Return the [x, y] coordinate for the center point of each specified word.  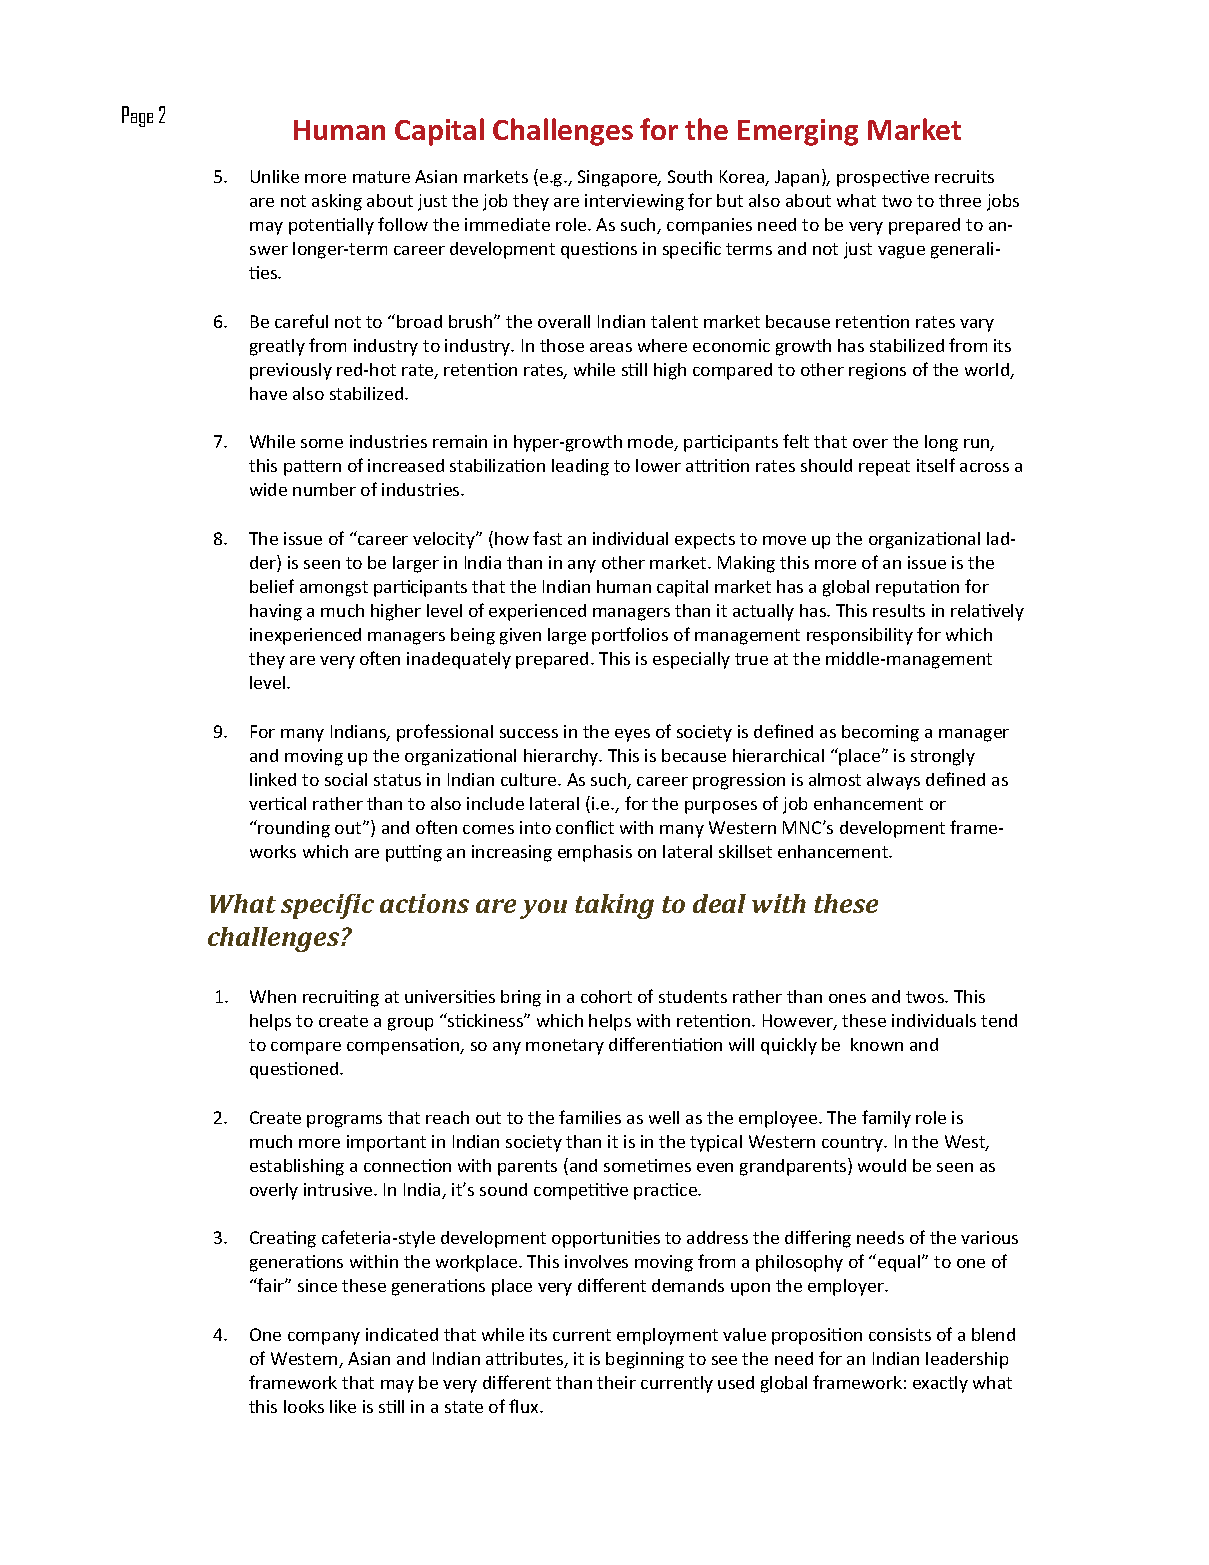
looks [304, 1406]
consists [900, 1334]
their [616, 1382]
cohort [606, 996]
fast [547, 538]
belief [272, 586]
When [273, 996]
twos [926, 997]
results [899, 610]
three [960, 200]
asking [337, 202]
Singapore [619, 178]
